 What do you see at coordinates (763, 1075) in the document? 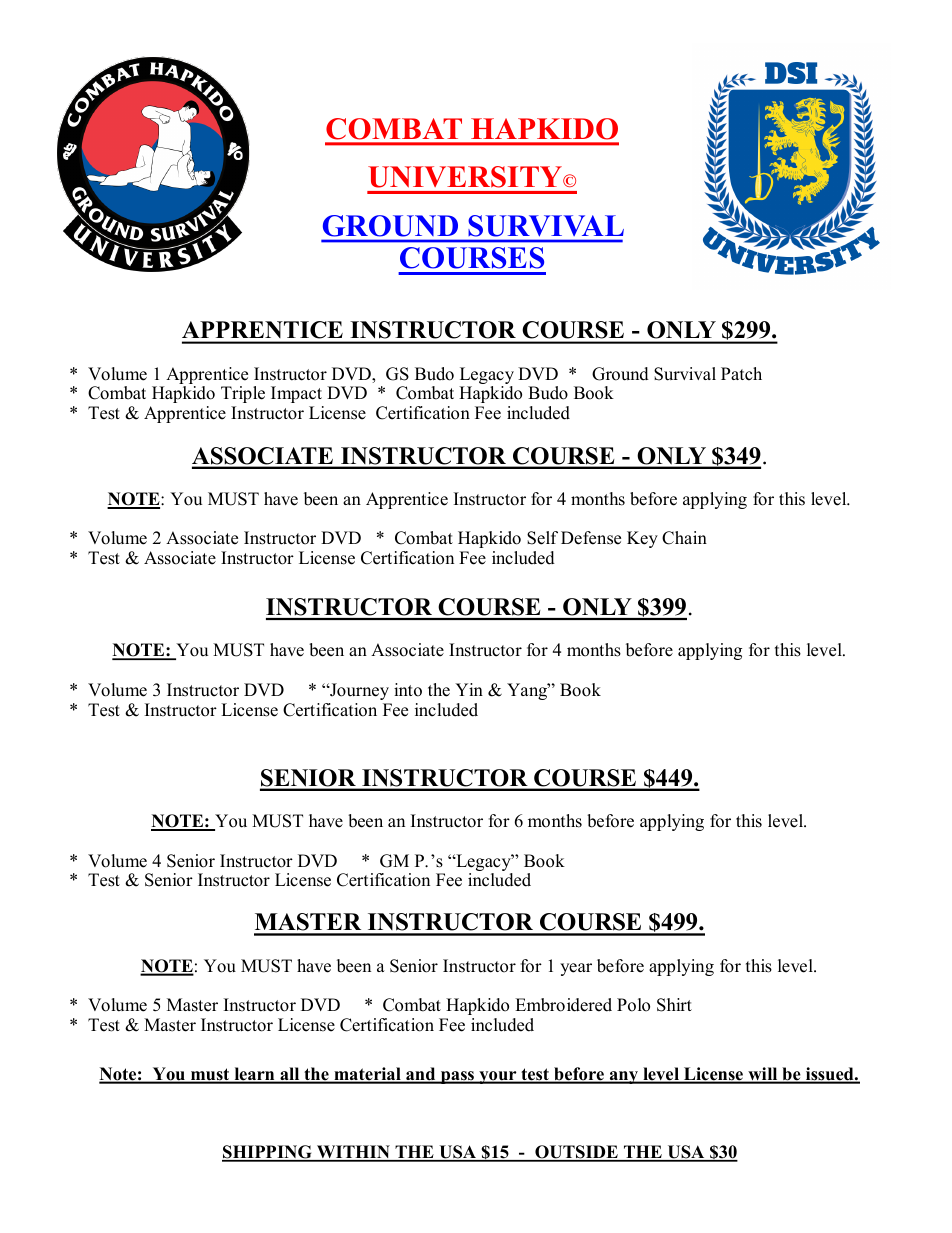
I see `will` at bounding box center [763, 1075].
